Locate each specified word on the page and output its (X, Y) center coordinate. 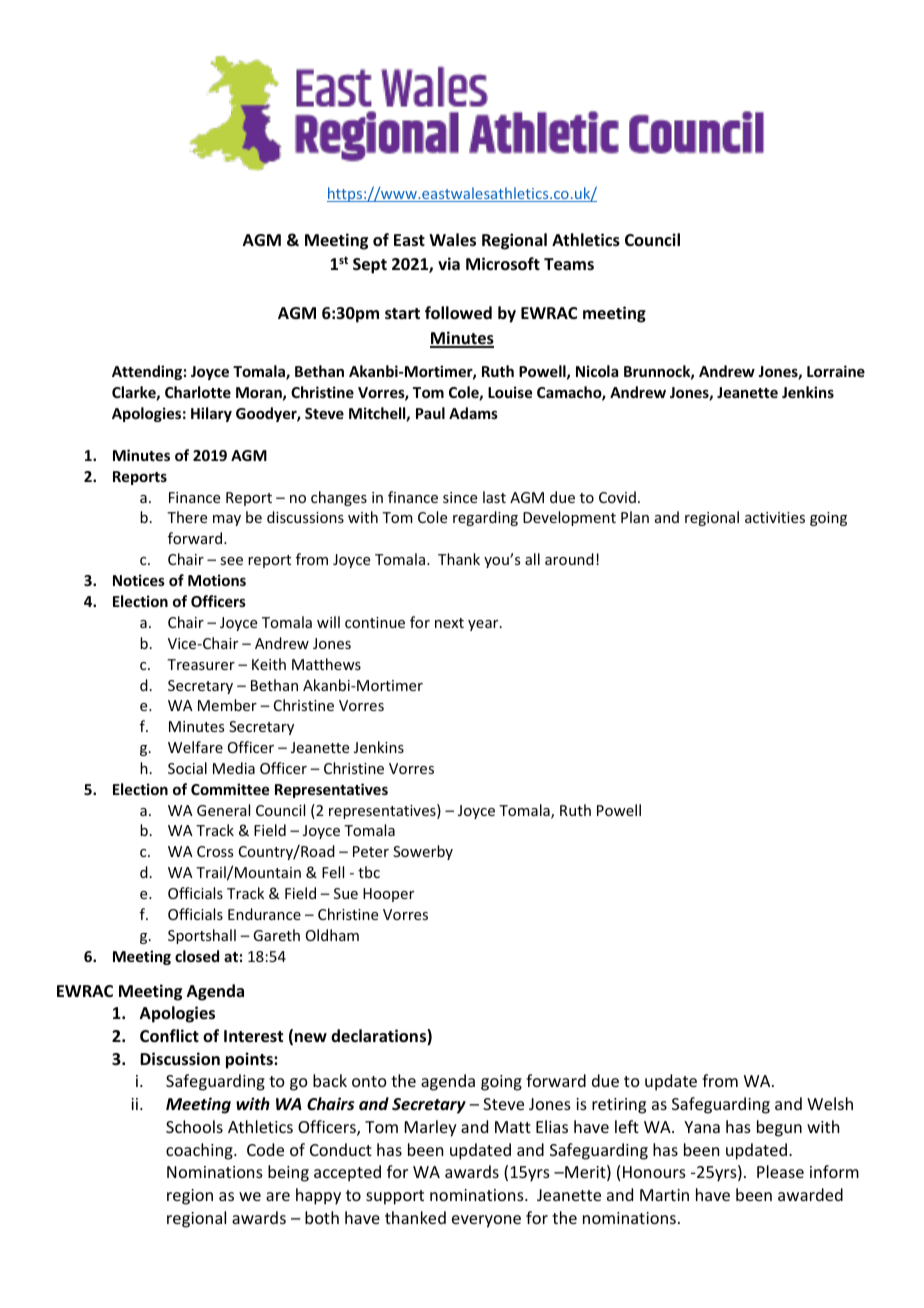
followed (458, 313)
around (569, 559)
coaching (200, 1151)
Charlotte (198, 392)
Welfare (195, 747)
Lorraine (836, 371)
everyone (486, 1221)
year (484, 625)
